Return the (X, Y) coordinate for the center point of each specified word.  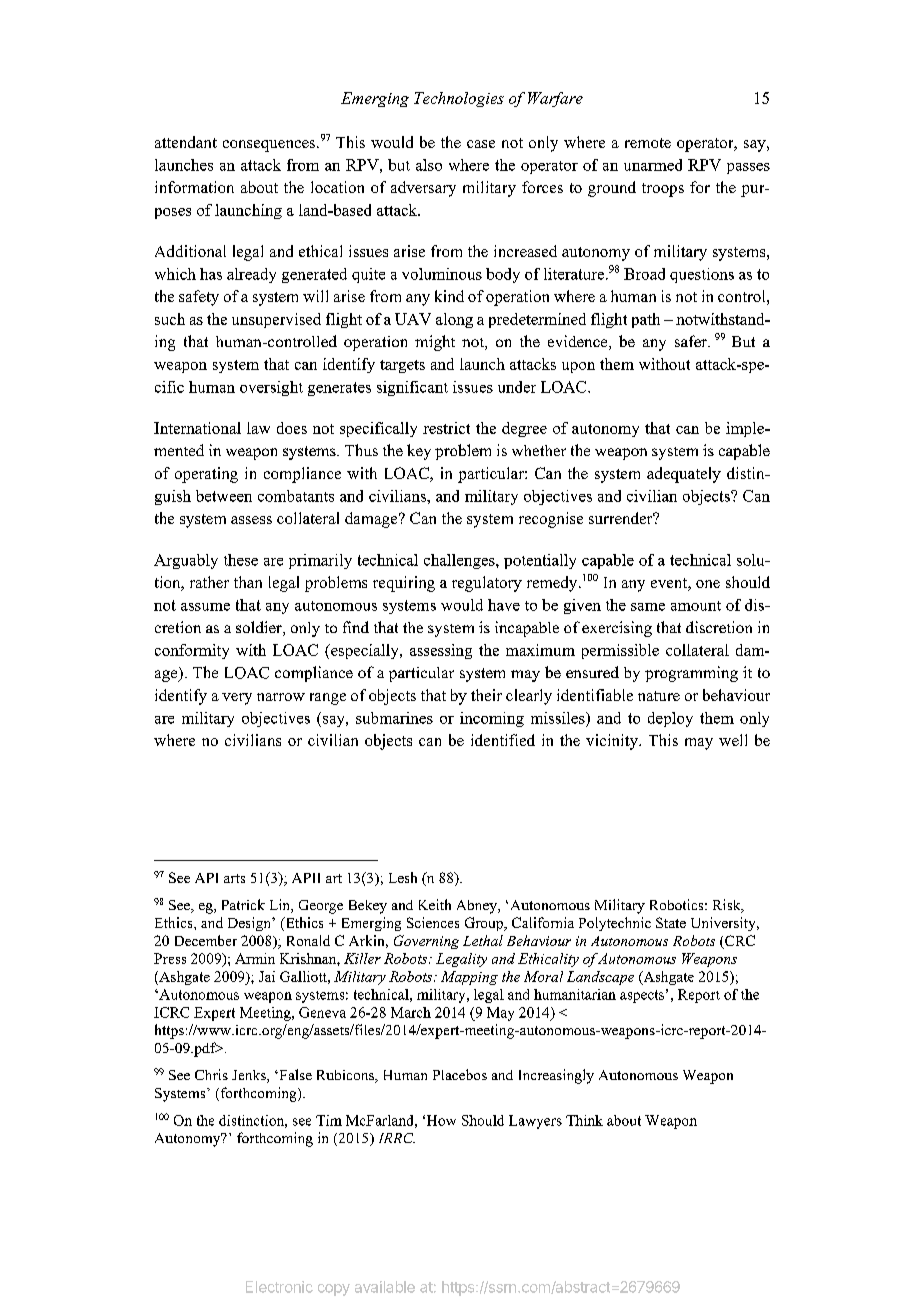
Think (584, 1120)
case (481, 144)
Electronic (279, 1287)
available (385, 1287)
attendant (186, 142)
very (237, 699)
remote (648, 143)
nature (659, 696)
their (486, 695)
